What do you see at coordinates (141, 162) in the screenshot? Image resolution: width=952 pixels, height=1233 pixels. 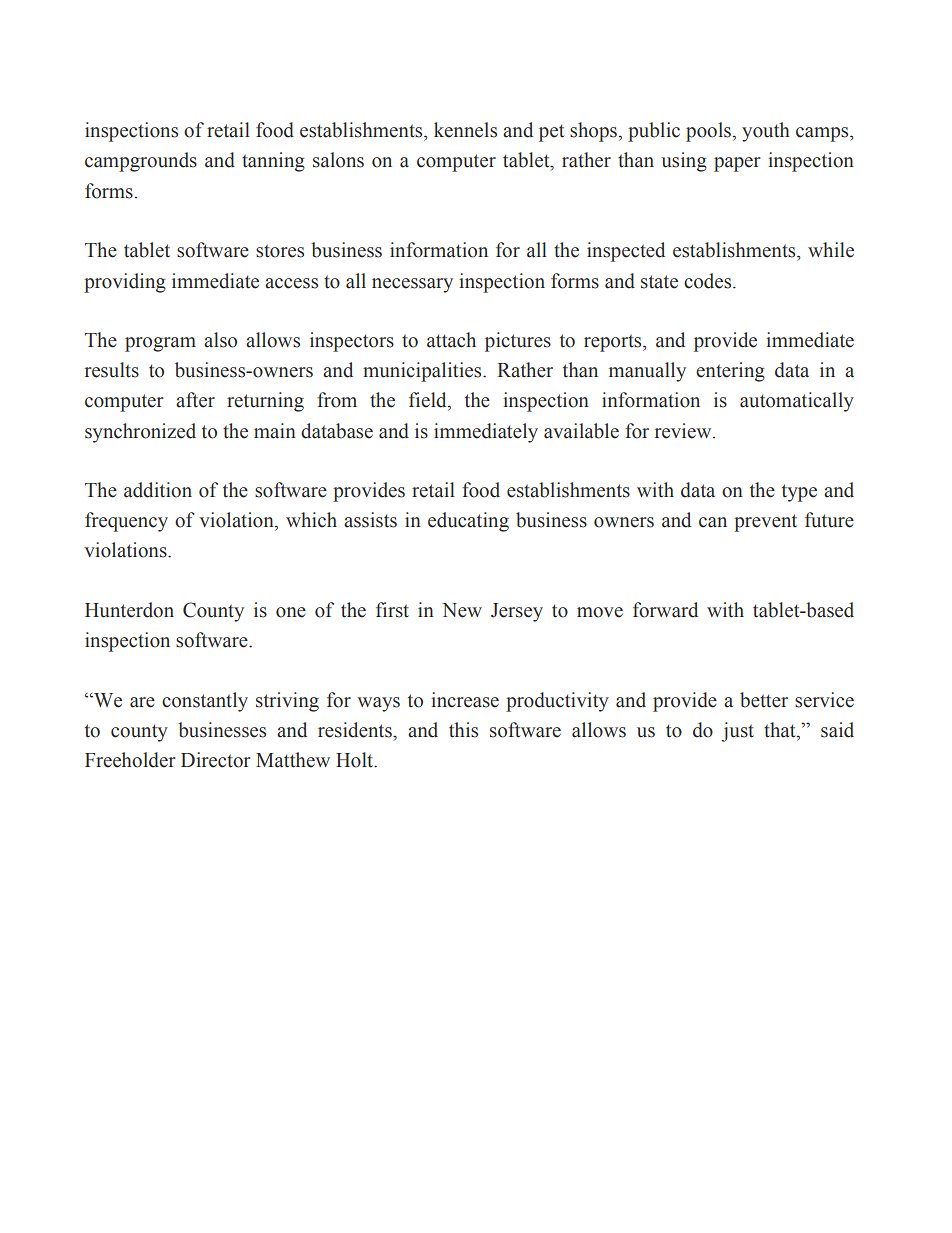 I see `campgrounds` at bounding box center [141, 162].
